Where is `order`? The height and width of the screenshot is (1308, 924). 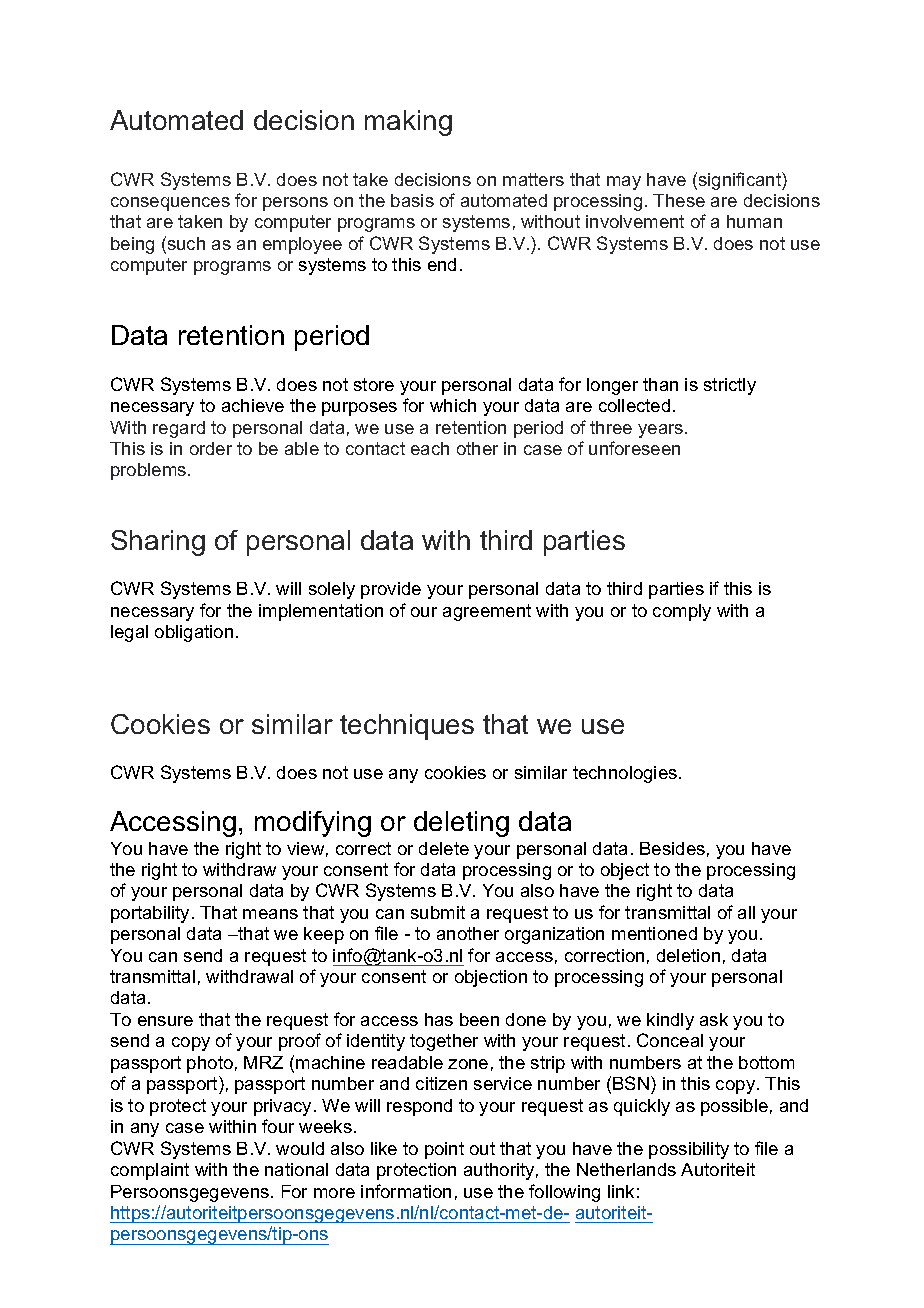 order is located at coordinates (211, 448).
